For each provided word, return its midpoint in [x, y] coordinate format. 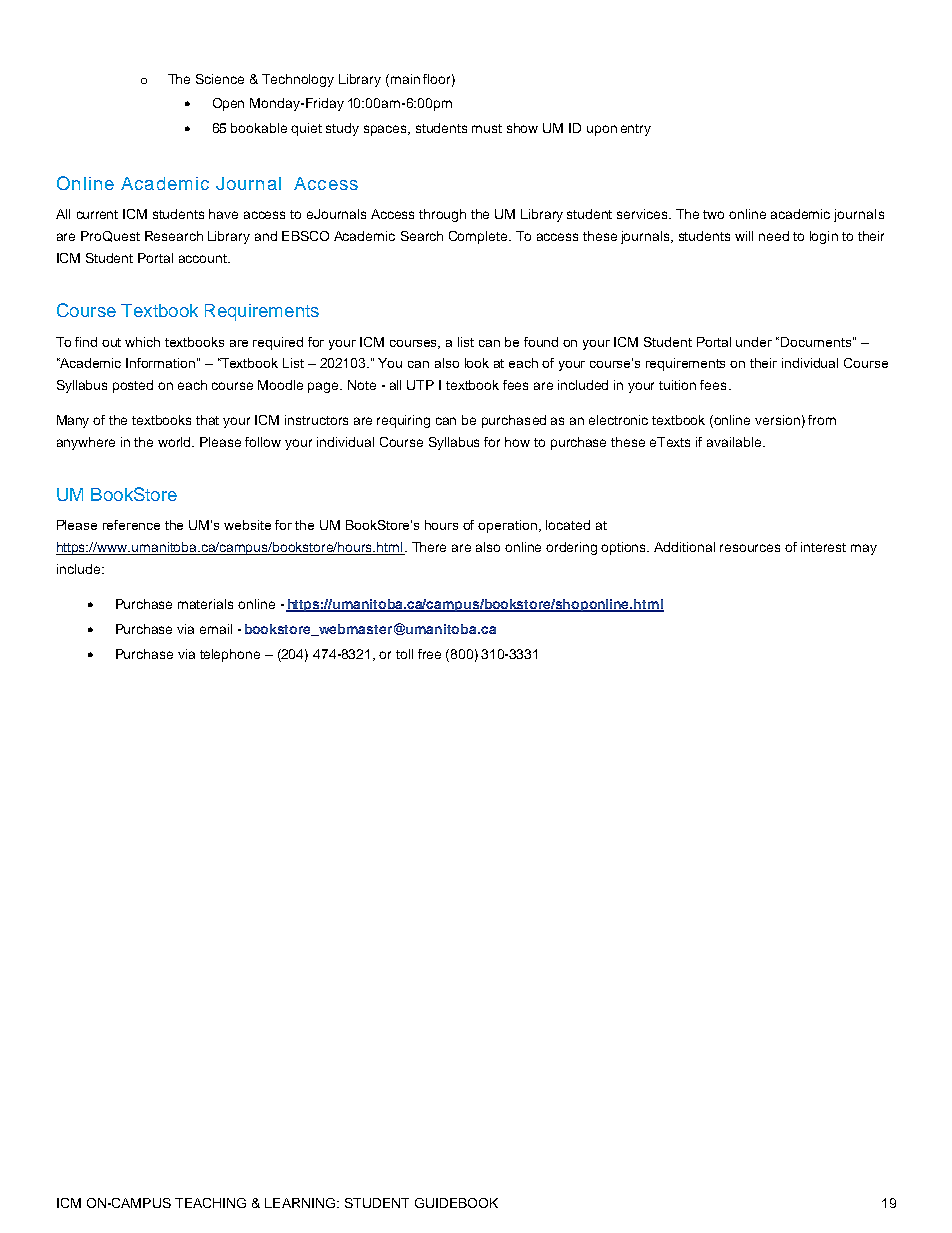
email [216, 629]
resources [750, 548]
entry [636, 130]
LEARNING [300, 1203]
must [487, 128]
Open [228, 104]
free [429, 654]
